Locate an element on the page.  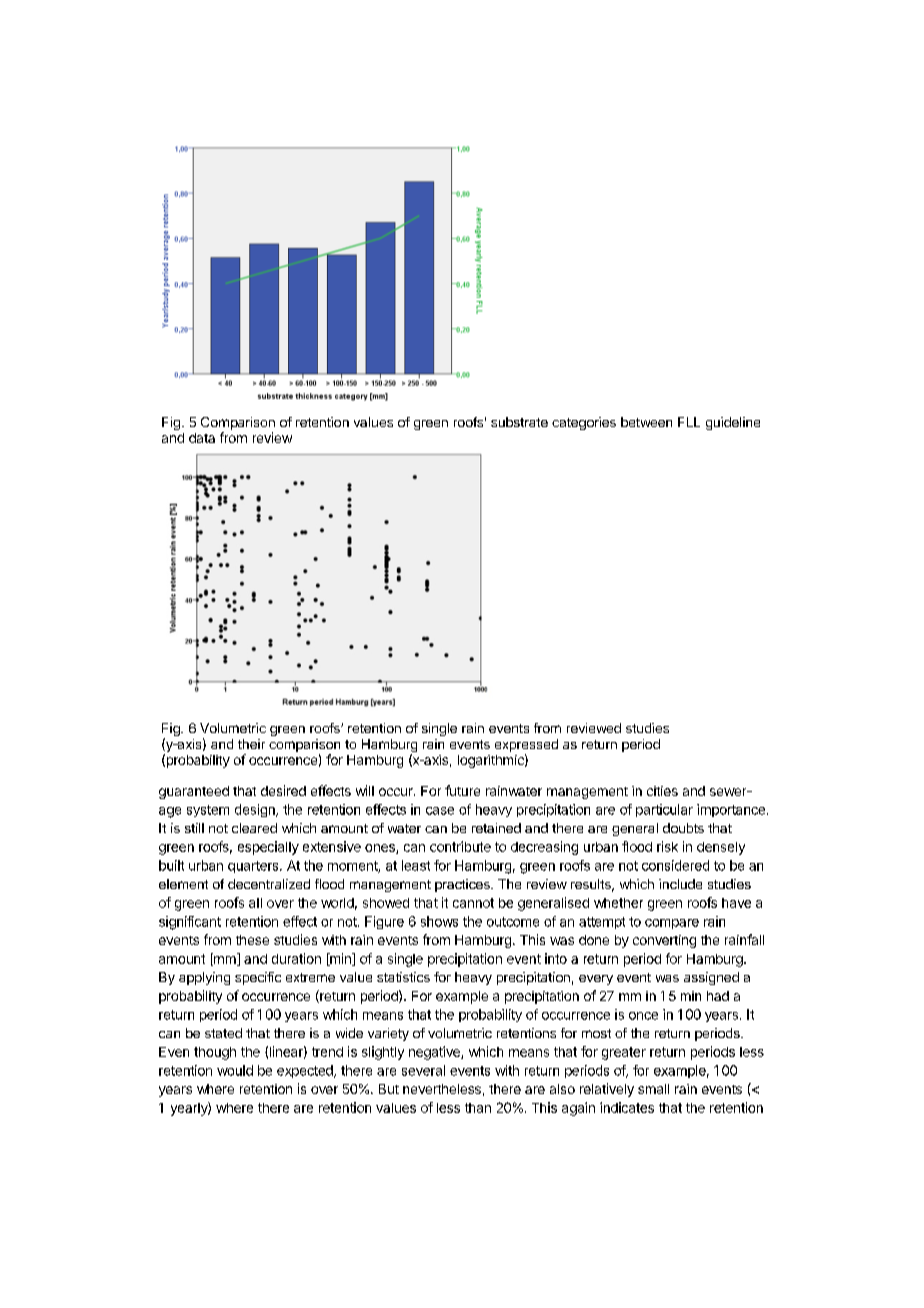
substrate is located at coordinates (519, 422).
